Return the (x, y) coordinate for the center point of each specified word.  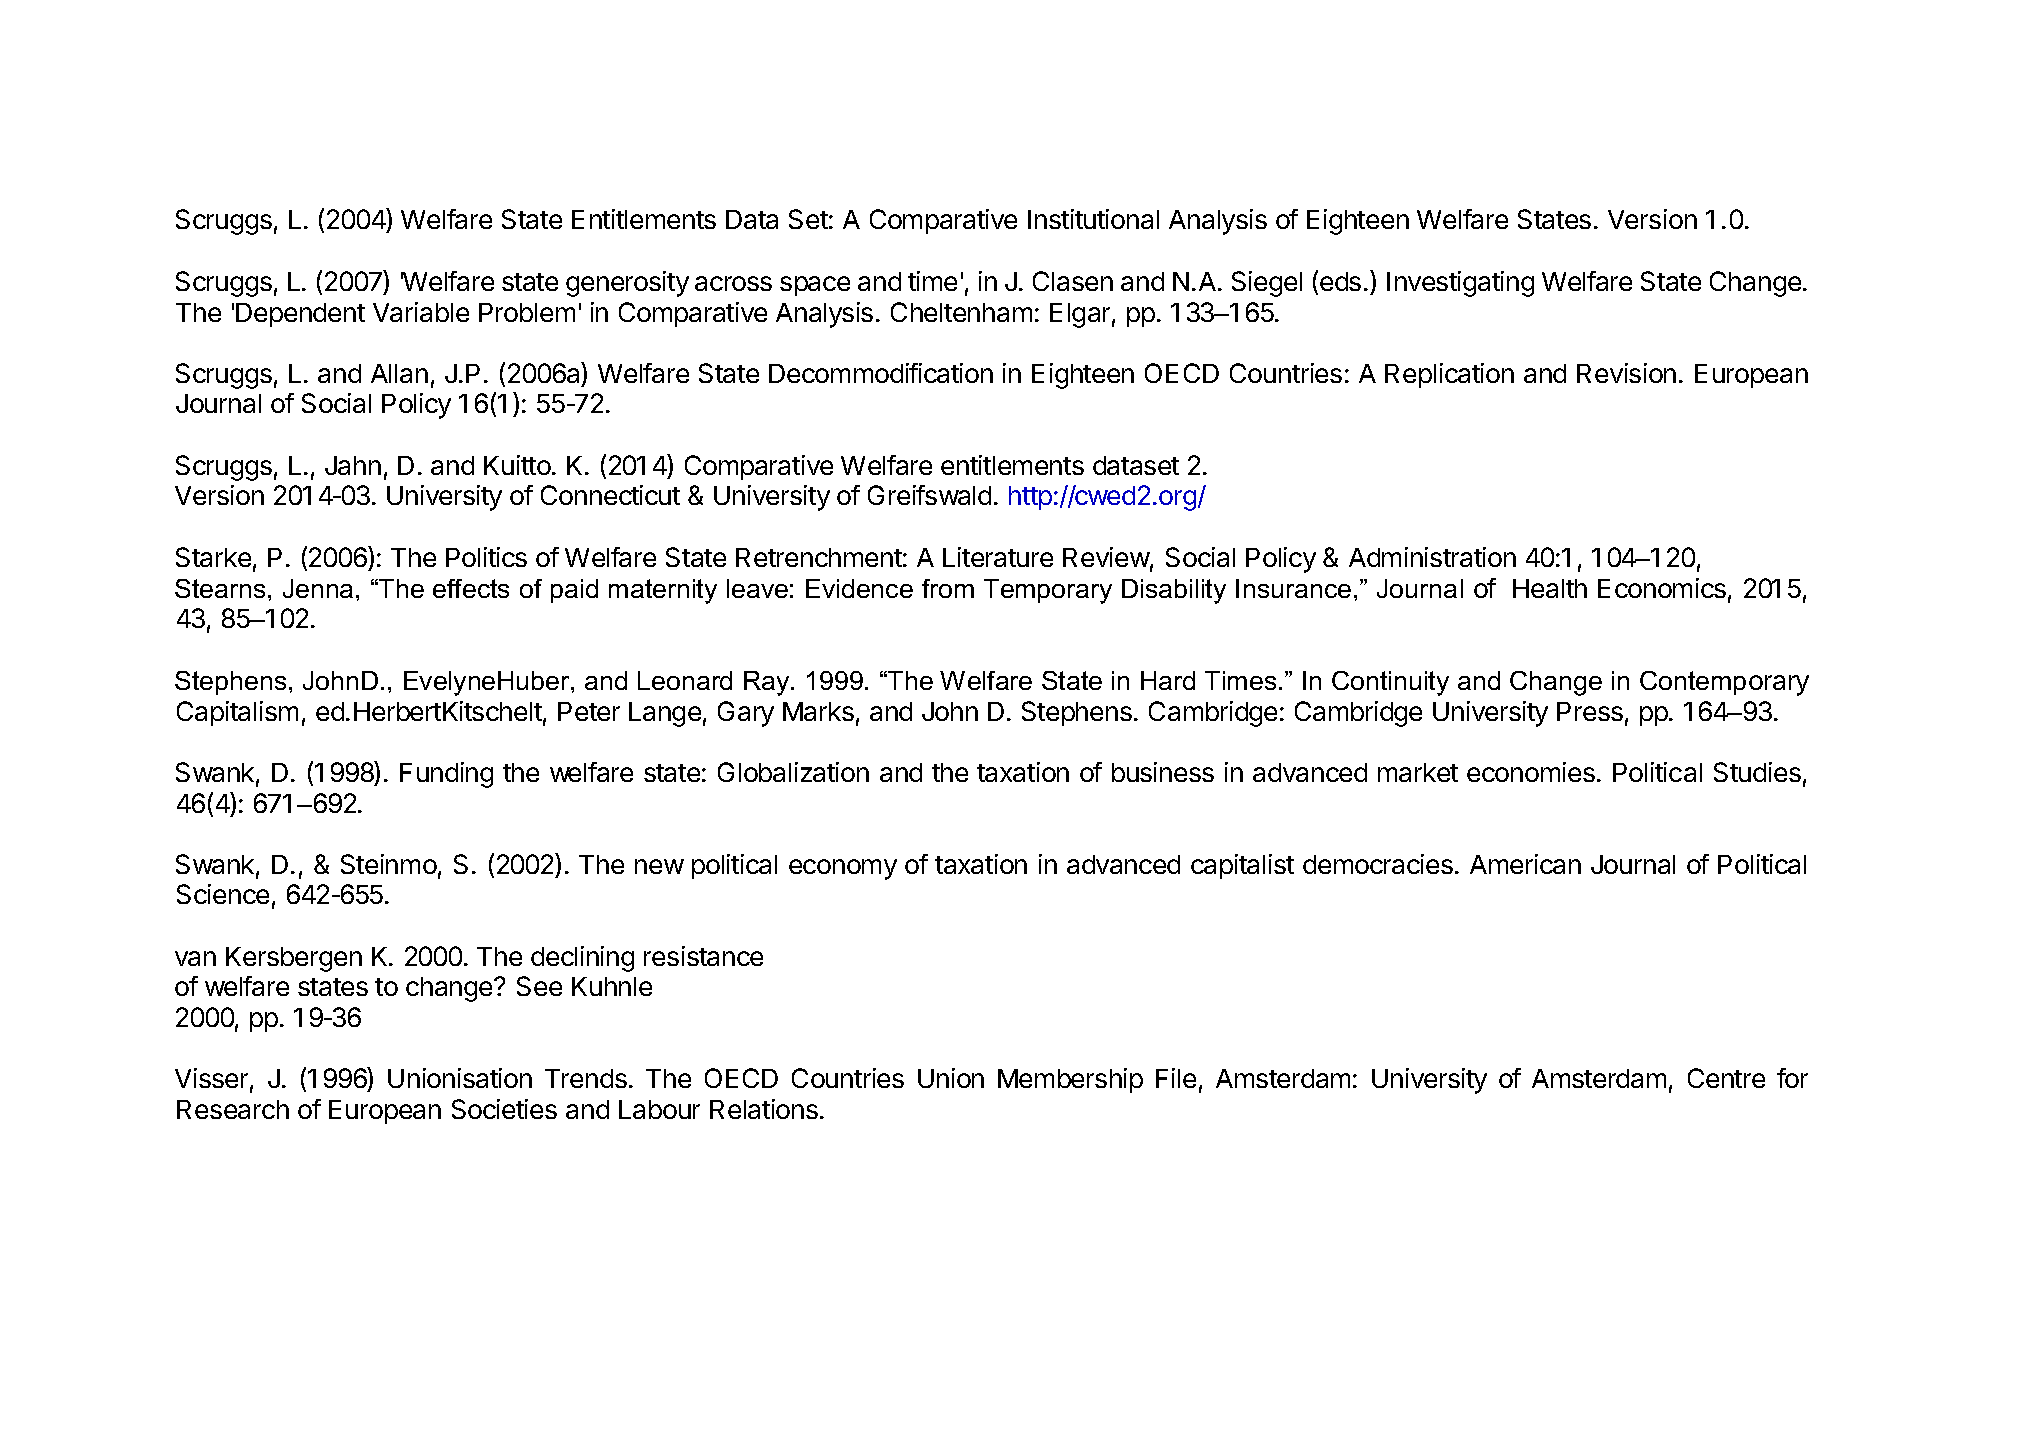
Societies (504, 1109)
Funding (446, 775)
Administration (1432, 557)
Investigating (1460, 284)
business (1163, 772)
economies (1531, 772)
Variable (421, 312)
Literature (998, 557)
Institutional (1093, 219)
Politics (486, 557)
